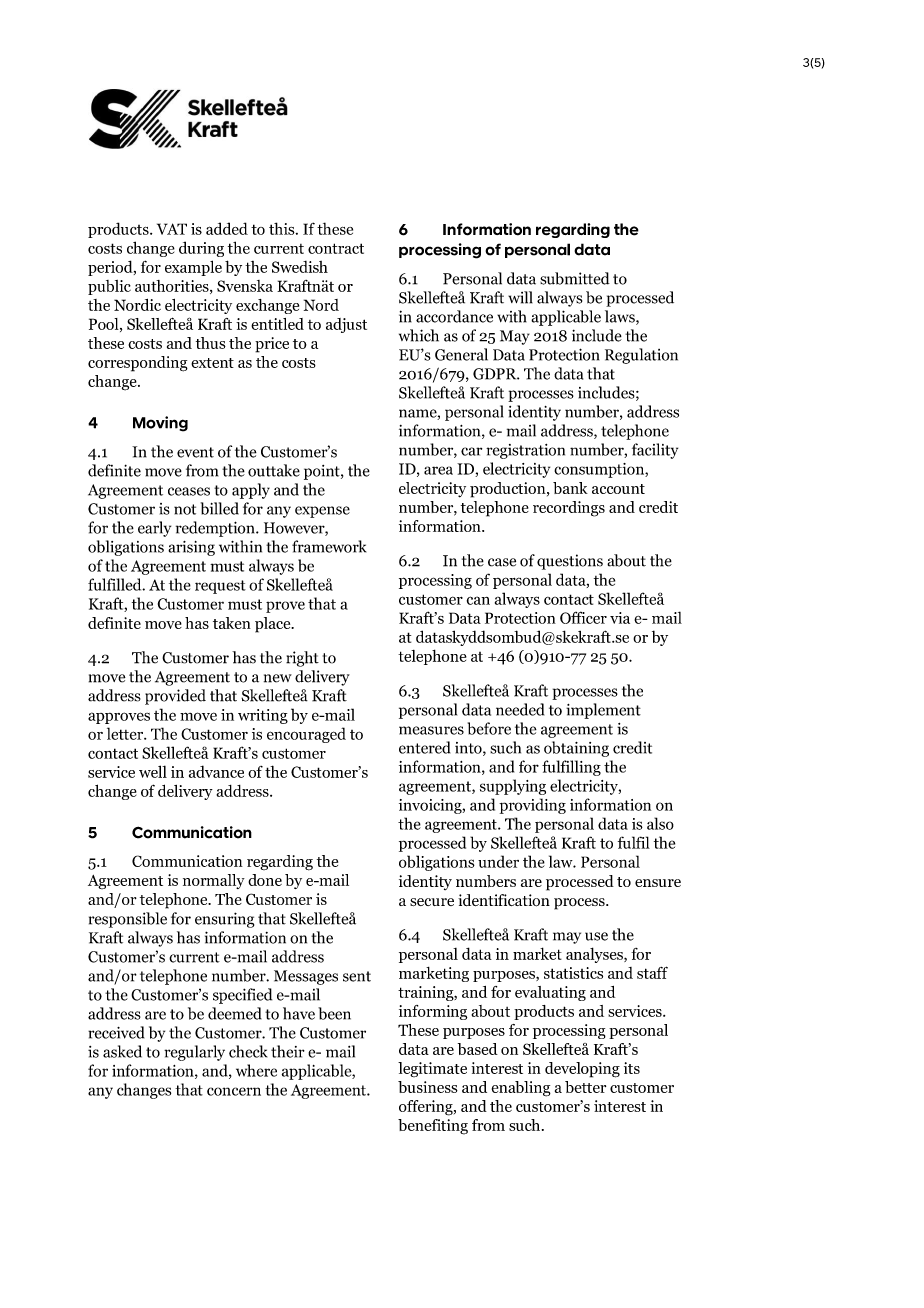 The height and width of the screenshot is (1308, 924). What do you see at coordinates (427, 1108) in the screenshot?
I see `offering` at bounding box center [427, 1108].
